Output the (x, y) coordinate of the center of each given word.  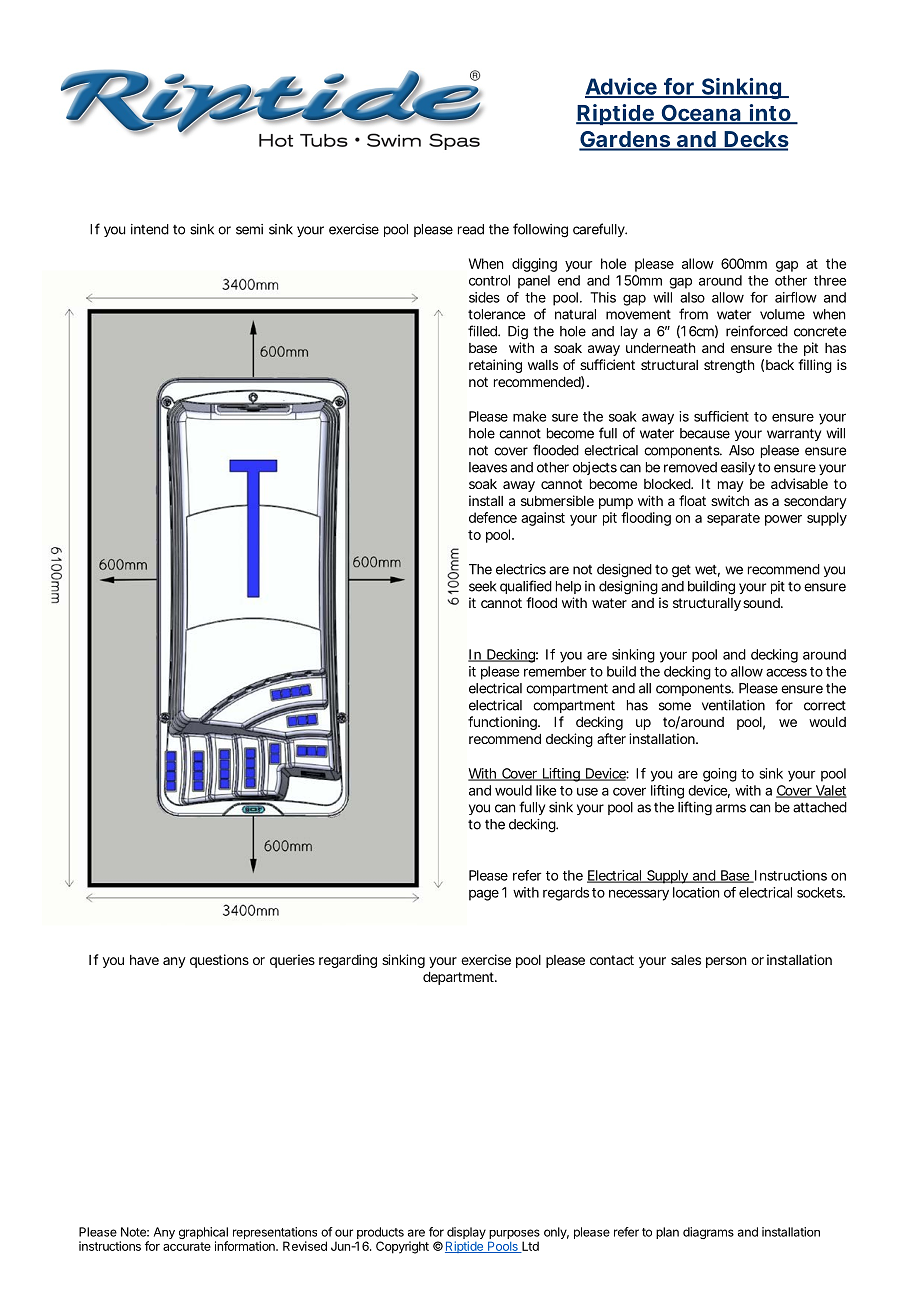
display (466, 1234)
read (471, 229)
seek (482, 586)
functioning (503, 723)
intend (150, 229)
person (726, 962)
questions (219, 961)
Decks (756, 140)
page (484, 895)
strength (729, 366)
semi (249, 229)
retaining (495, 366)
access (786, 672)
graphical (203, 1234)
